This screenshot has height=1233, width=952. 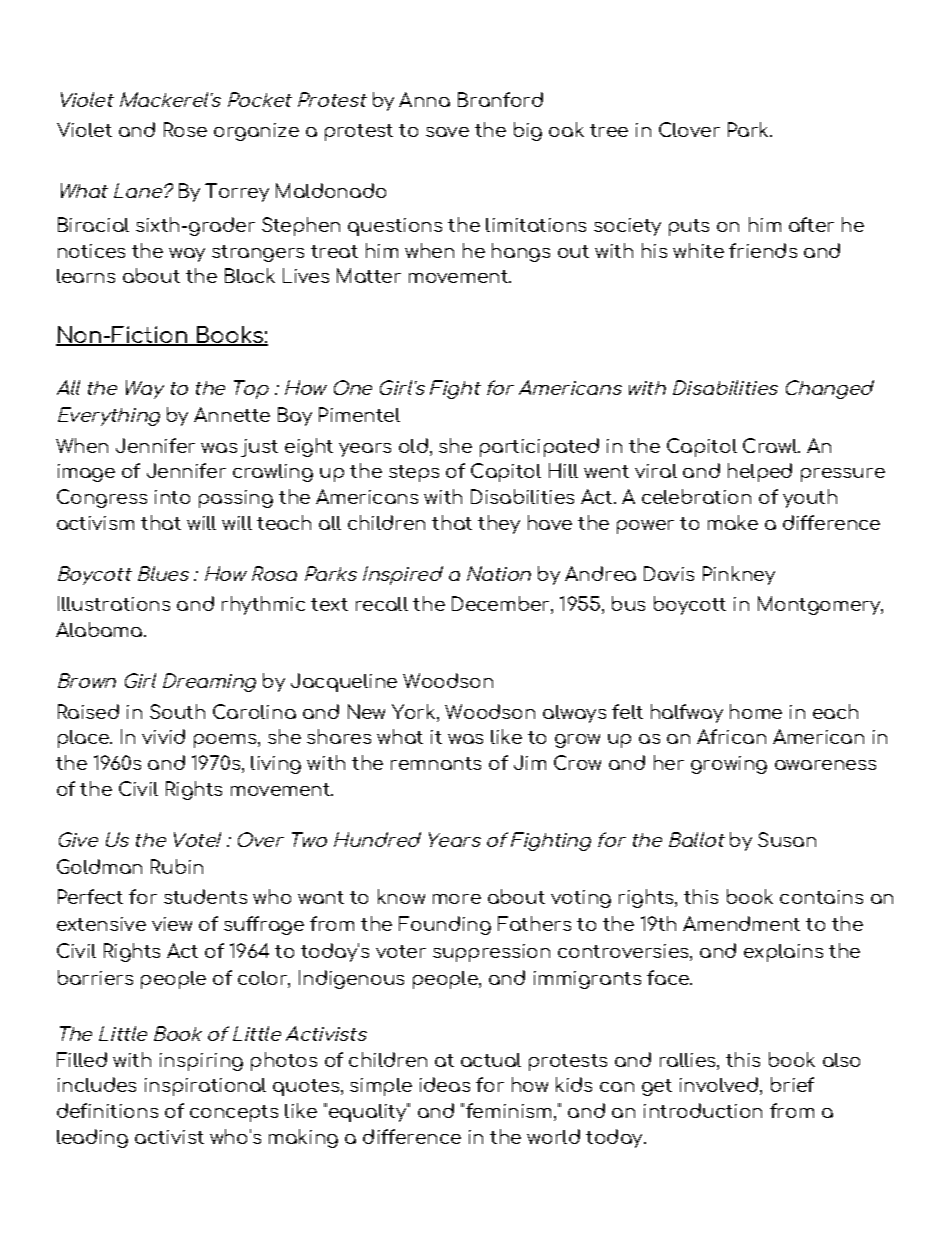 What do you see at coordinates (205, 1087) in the screenshot?
I see `inspirational` at bounding box center [205, 1087].
